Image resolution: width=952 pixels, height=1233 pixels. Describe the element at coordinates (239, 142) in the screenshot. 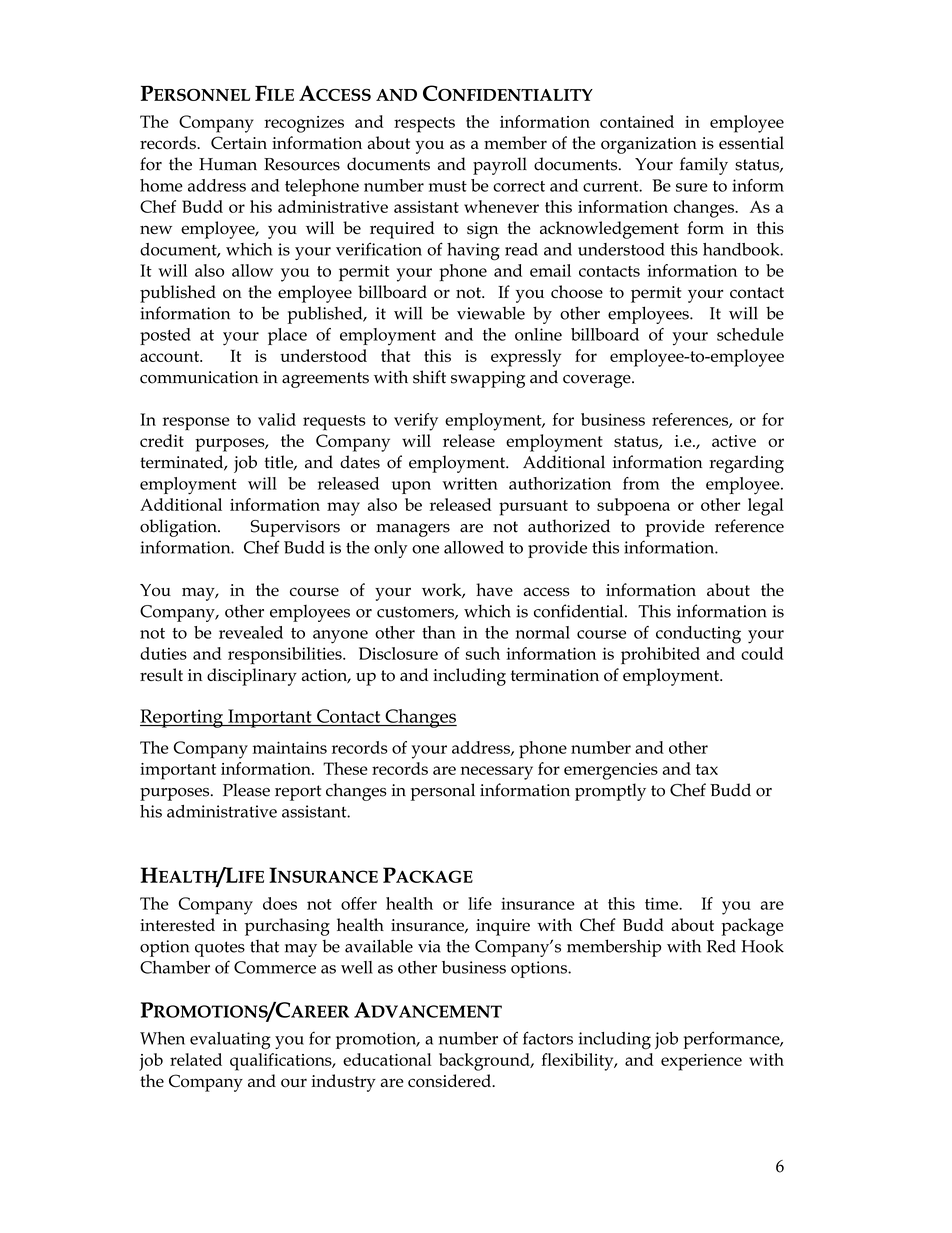

I see `Certain` at that location.
